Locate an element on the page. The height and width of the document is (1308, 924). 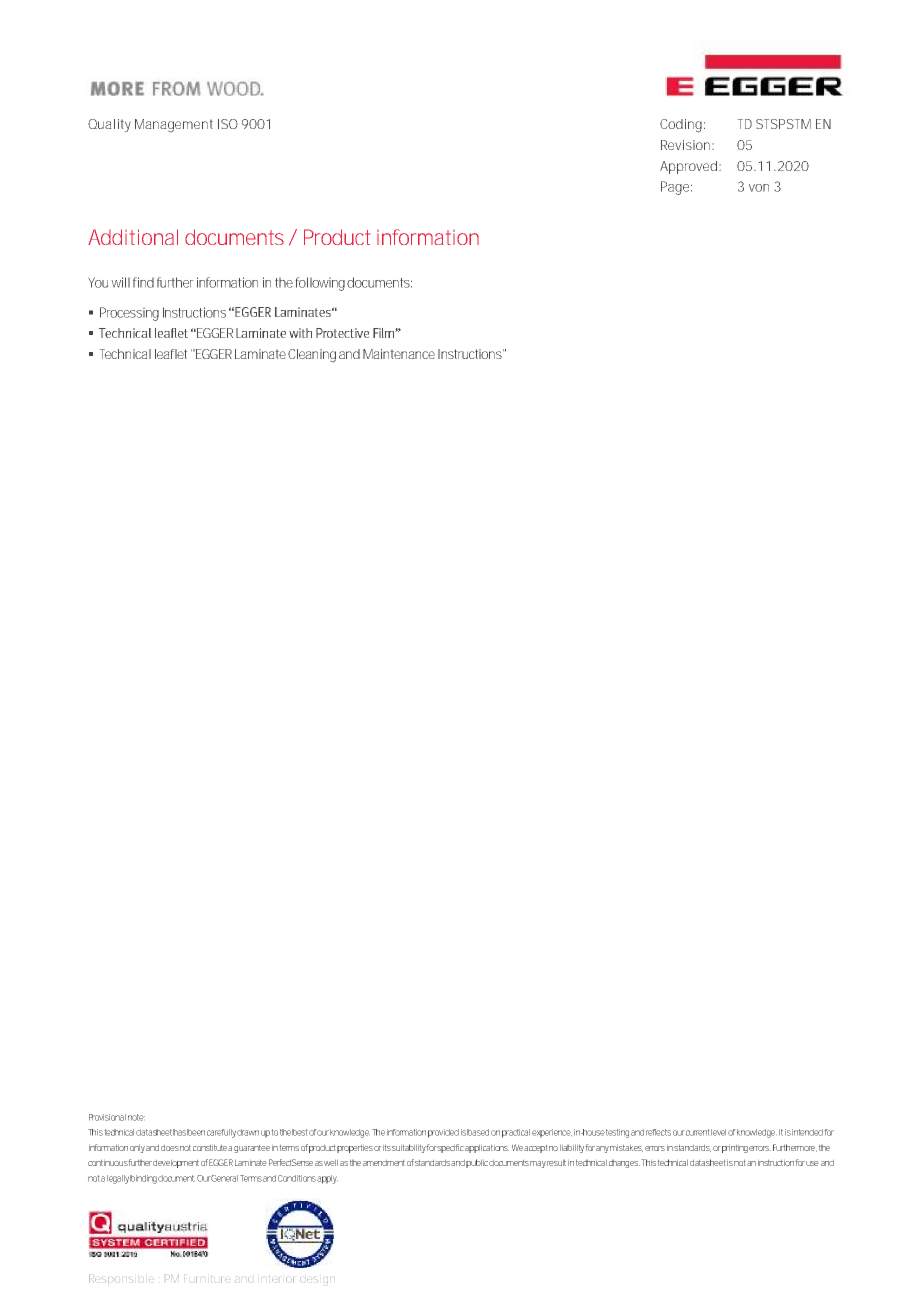
reflects is located at coordinates (658, 1132).
